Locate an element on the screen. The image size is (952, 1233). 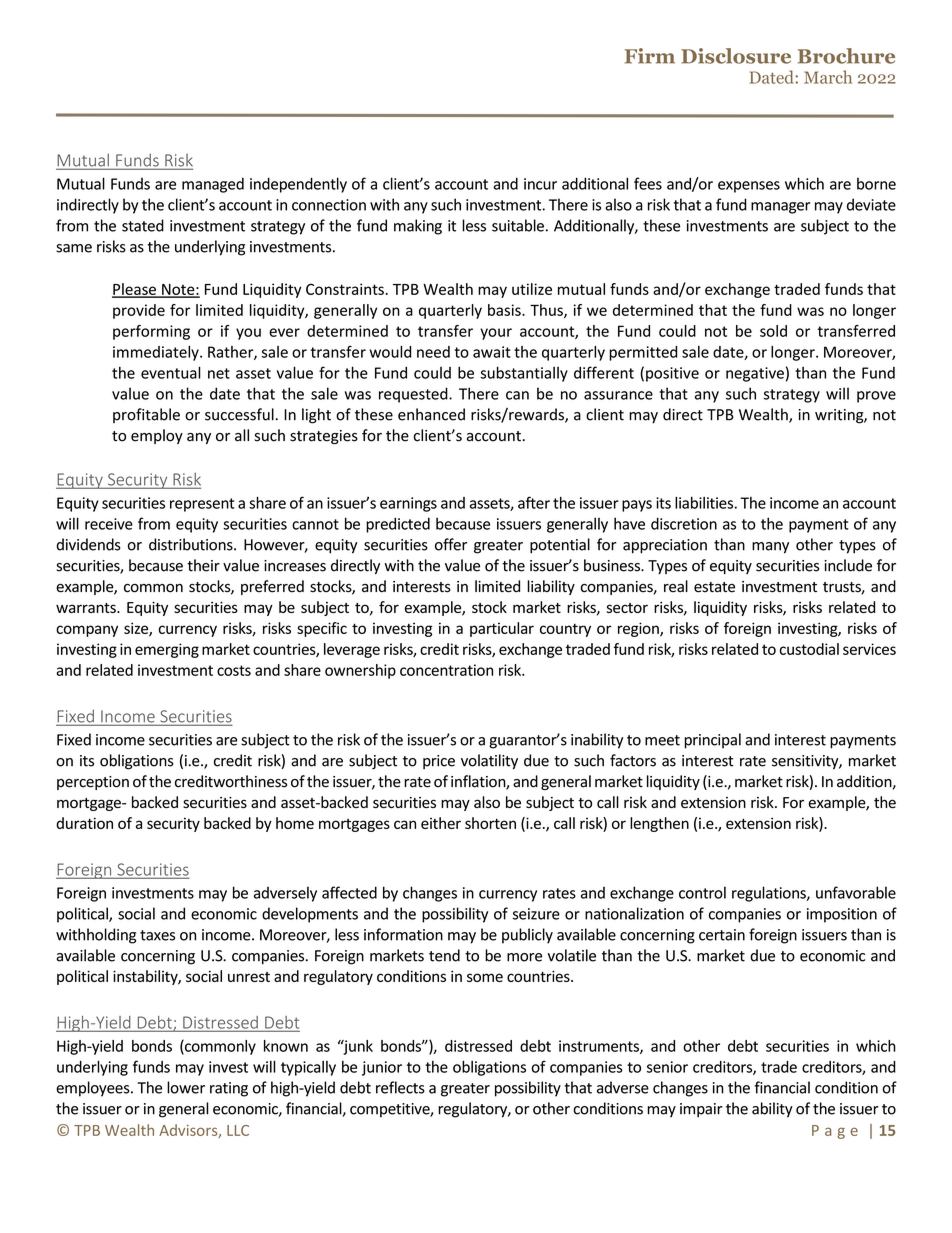
March is located at coordinates (828, 77).
